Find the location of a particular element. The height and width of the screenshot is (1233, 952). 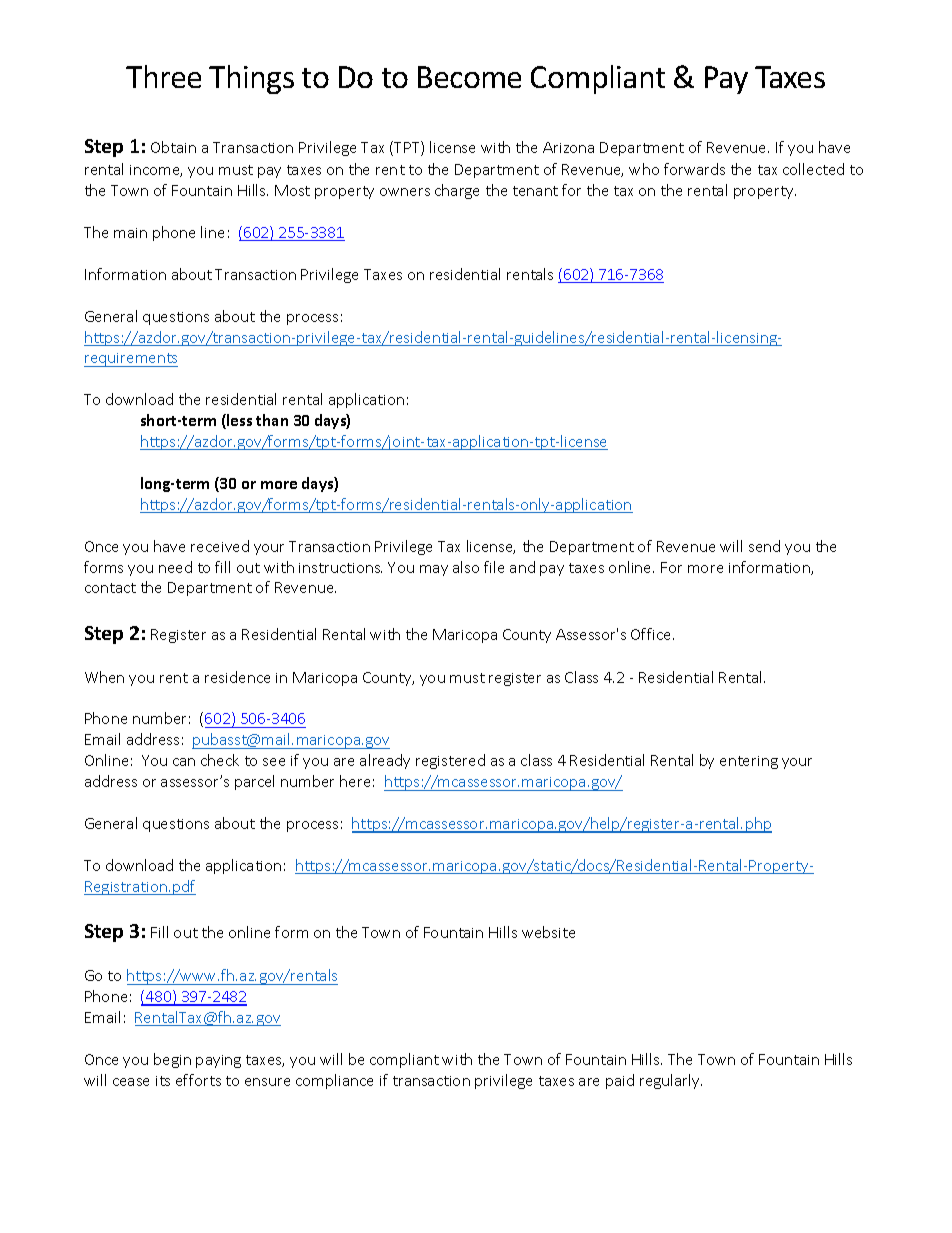

Three is located at coordinates (163, 76).
